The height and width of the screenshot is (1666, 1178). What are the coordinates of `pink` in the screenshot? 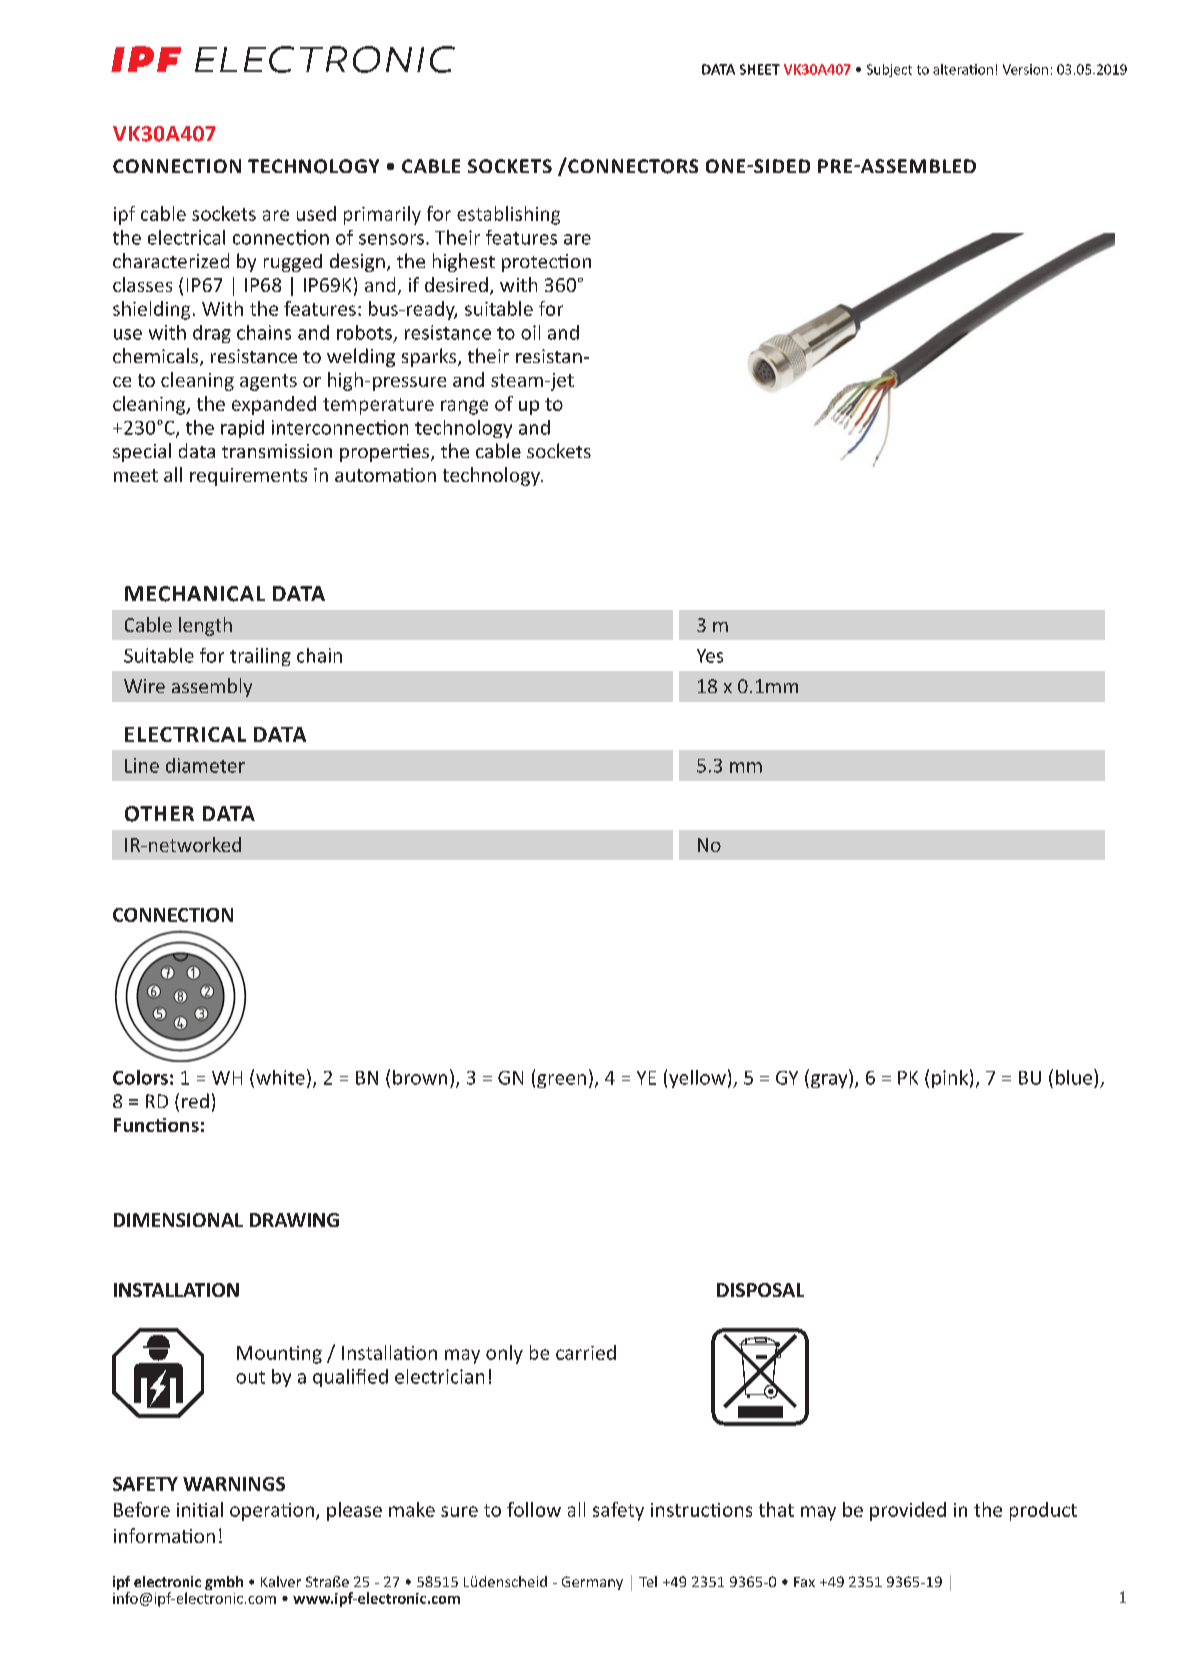 It's located at (950, 1079).
